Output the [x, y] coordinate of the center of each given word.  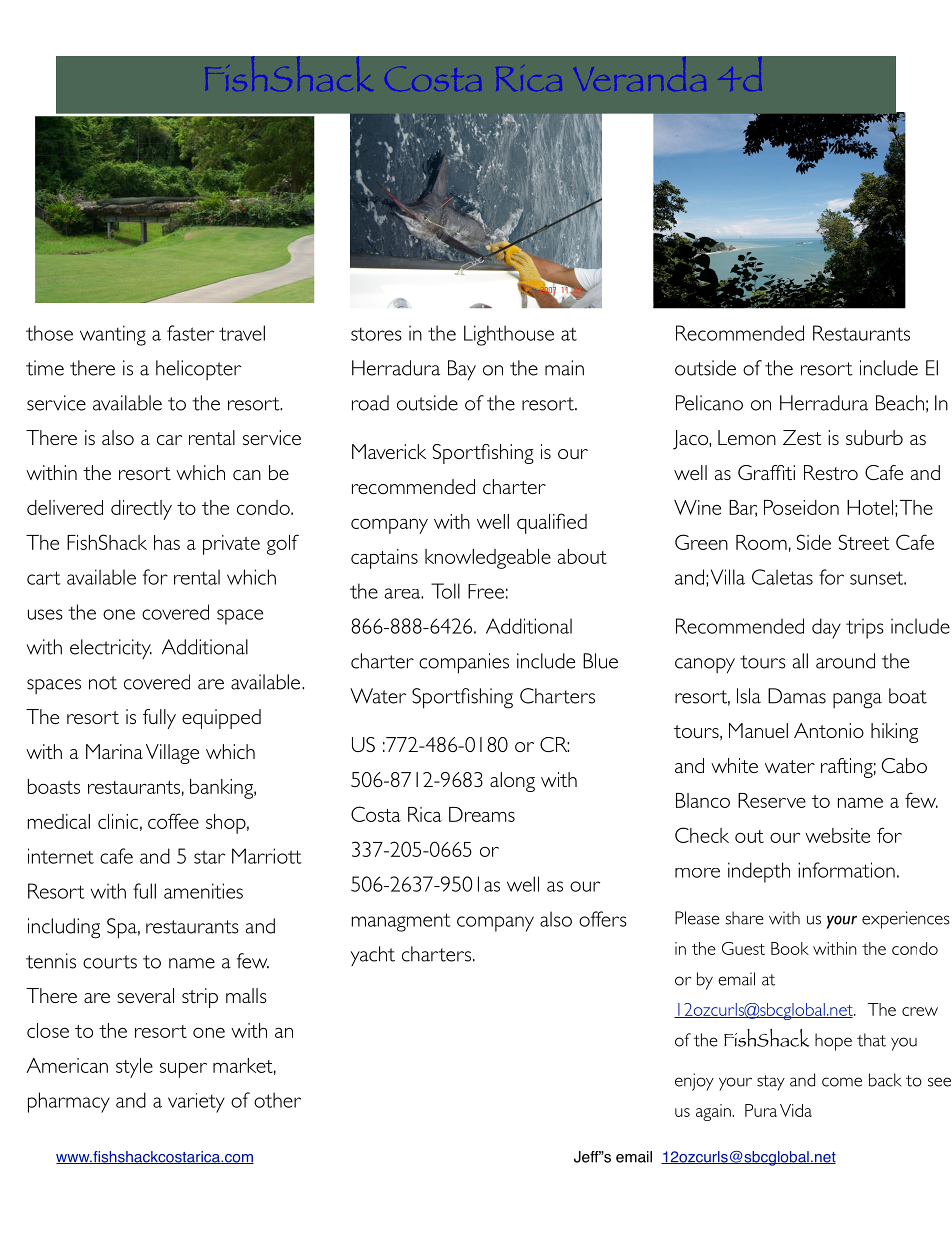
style [134, 1068]
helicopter [198, 370]
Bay [462, 370]
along [512, 782]
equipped [221, 719]
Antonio [829, 730]
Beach [900, 403]
